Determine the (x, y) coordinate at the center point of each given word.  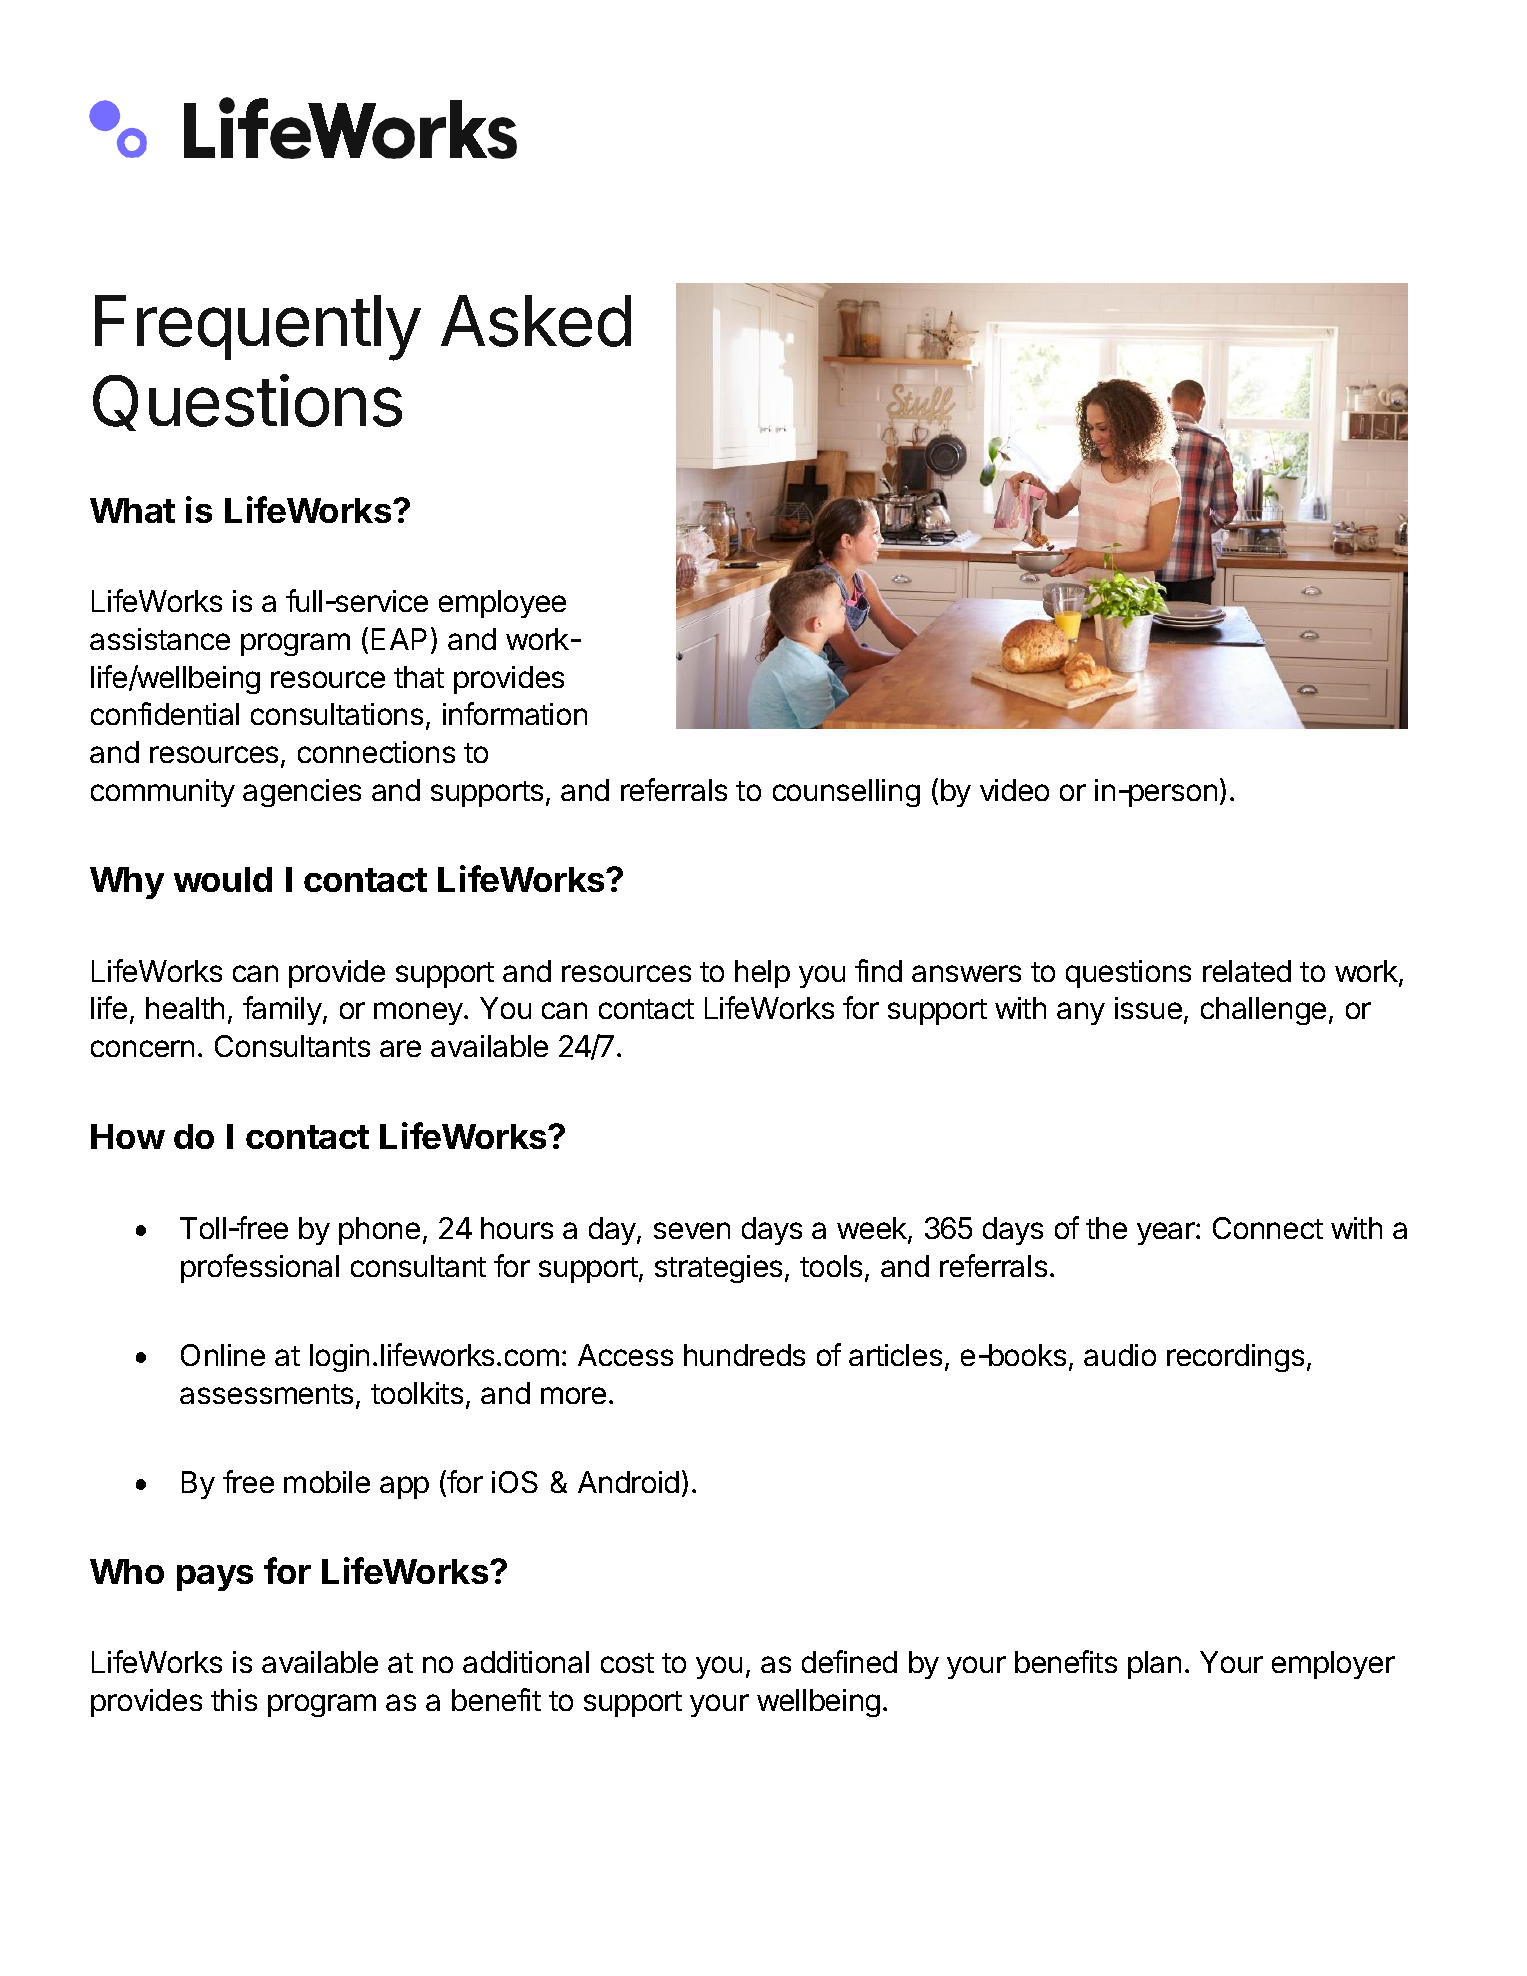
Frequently (258, 328)
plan (1154, 1665)
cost (627, 1663)
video (1014, 790)
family (282, 1010)
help (762, 974)
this (234, 1700)
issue (1148, 1008)
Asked (536, 321)
